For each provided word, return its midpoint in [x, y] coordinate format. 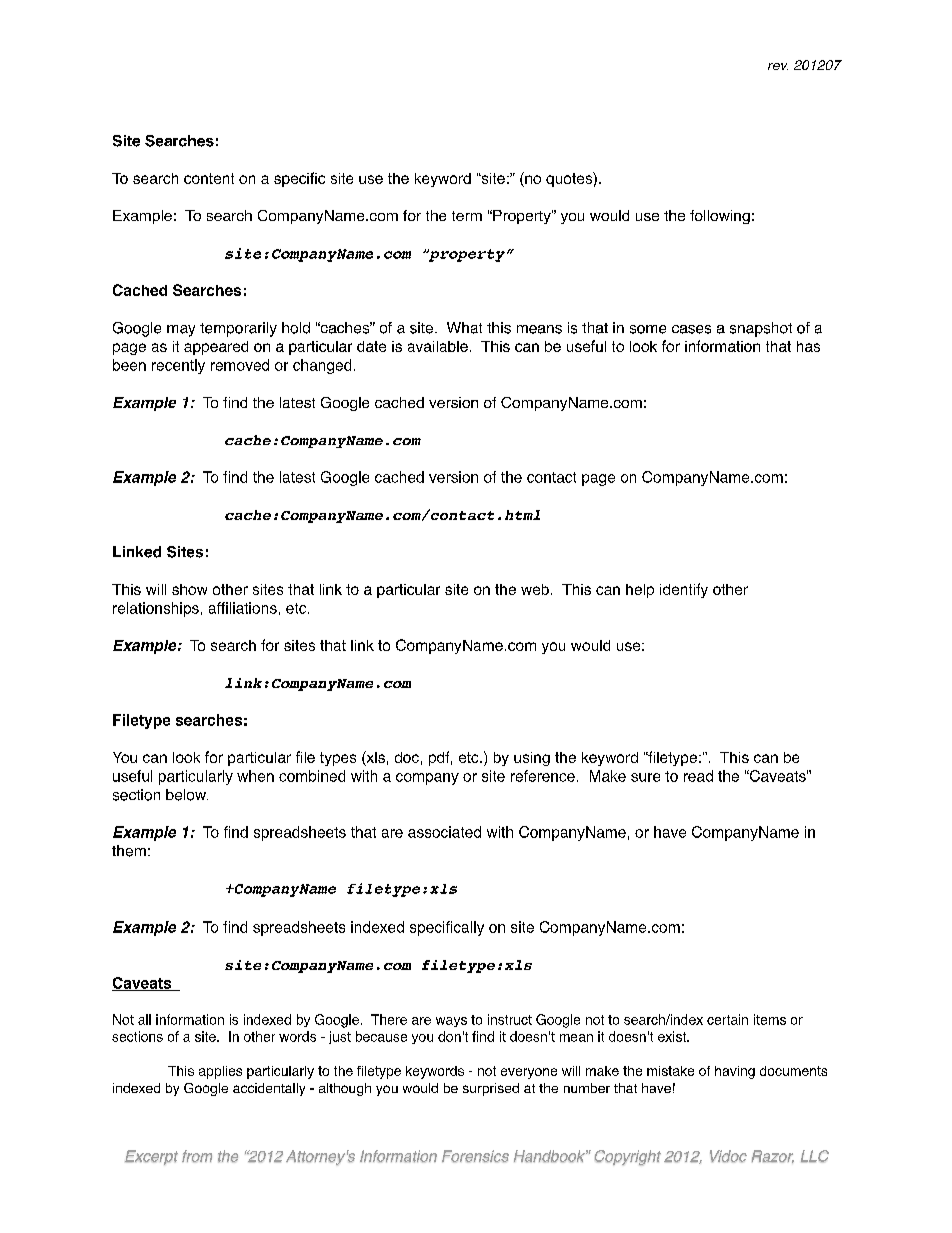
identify [684, 590]
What [464, 328]
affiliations [243, 608]
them [129, 851]
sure [645, 777]
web [535, 589]
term [467, 216]
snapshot [761, 329]
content [209, 178]
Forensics [475, 1156]
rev [778, 66]
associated [444, 832]
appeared [216, 348]
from [197, 1156]
